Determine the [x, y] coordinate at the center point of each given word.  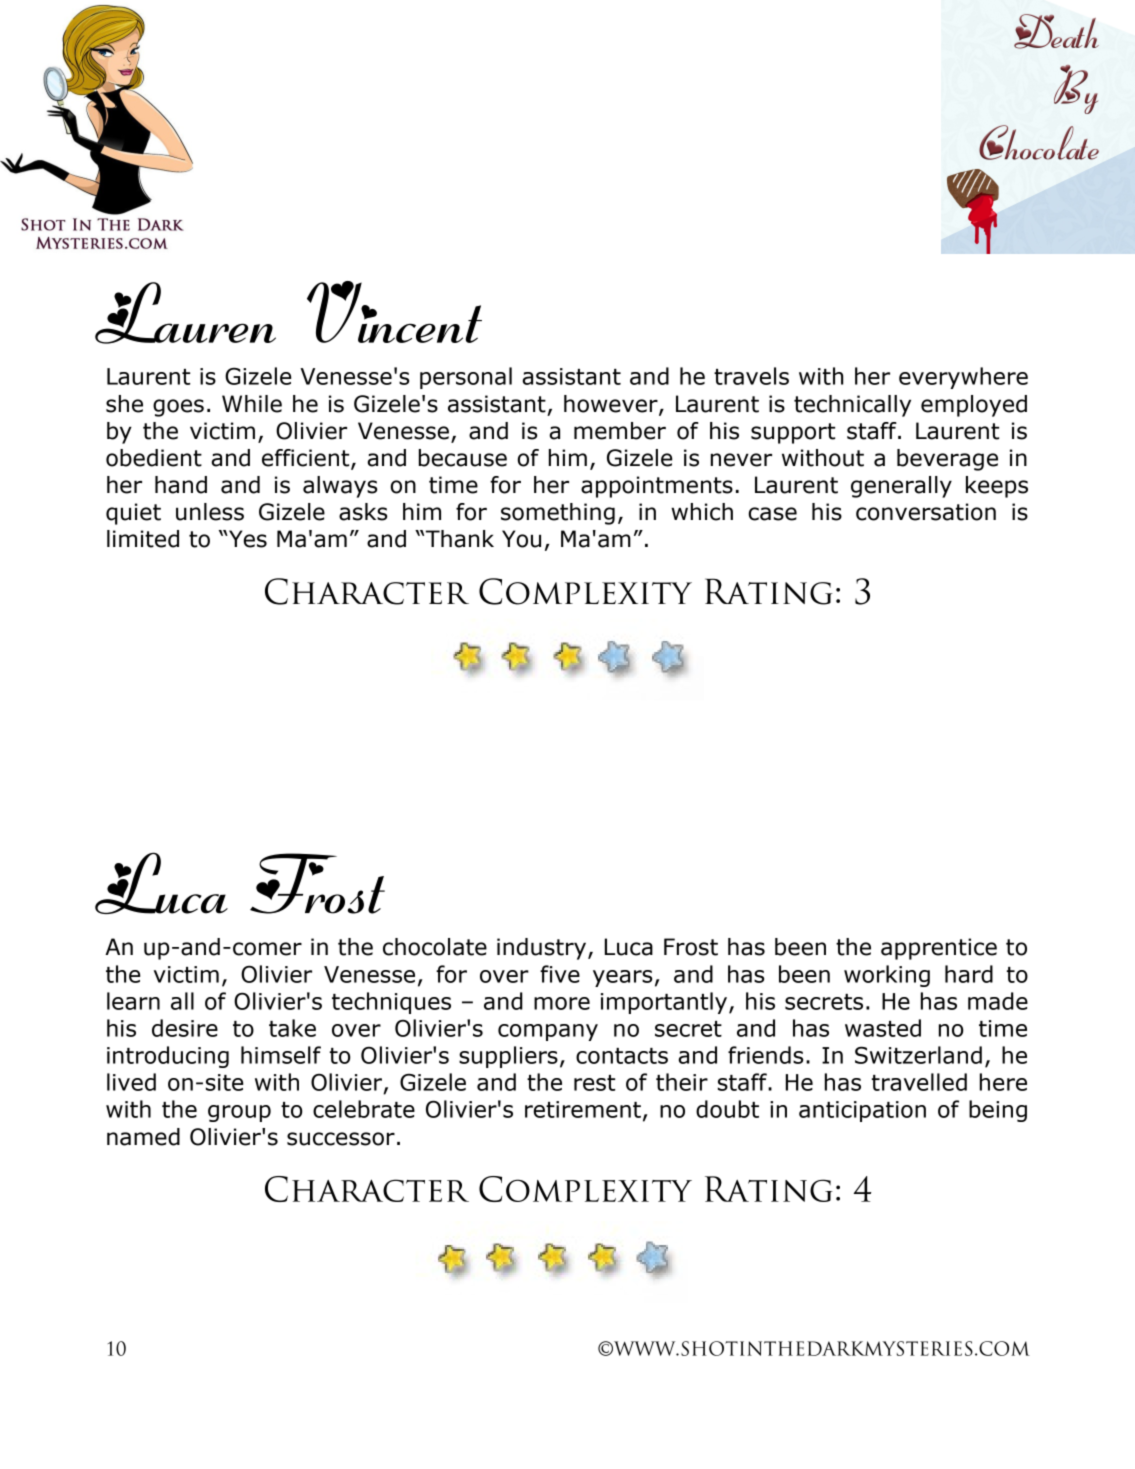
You [521, 539]
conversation [926, 512]
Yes [247, 539]
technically [852, 406]
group [239, 1113]
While [252, 404]
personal [466, 378]
